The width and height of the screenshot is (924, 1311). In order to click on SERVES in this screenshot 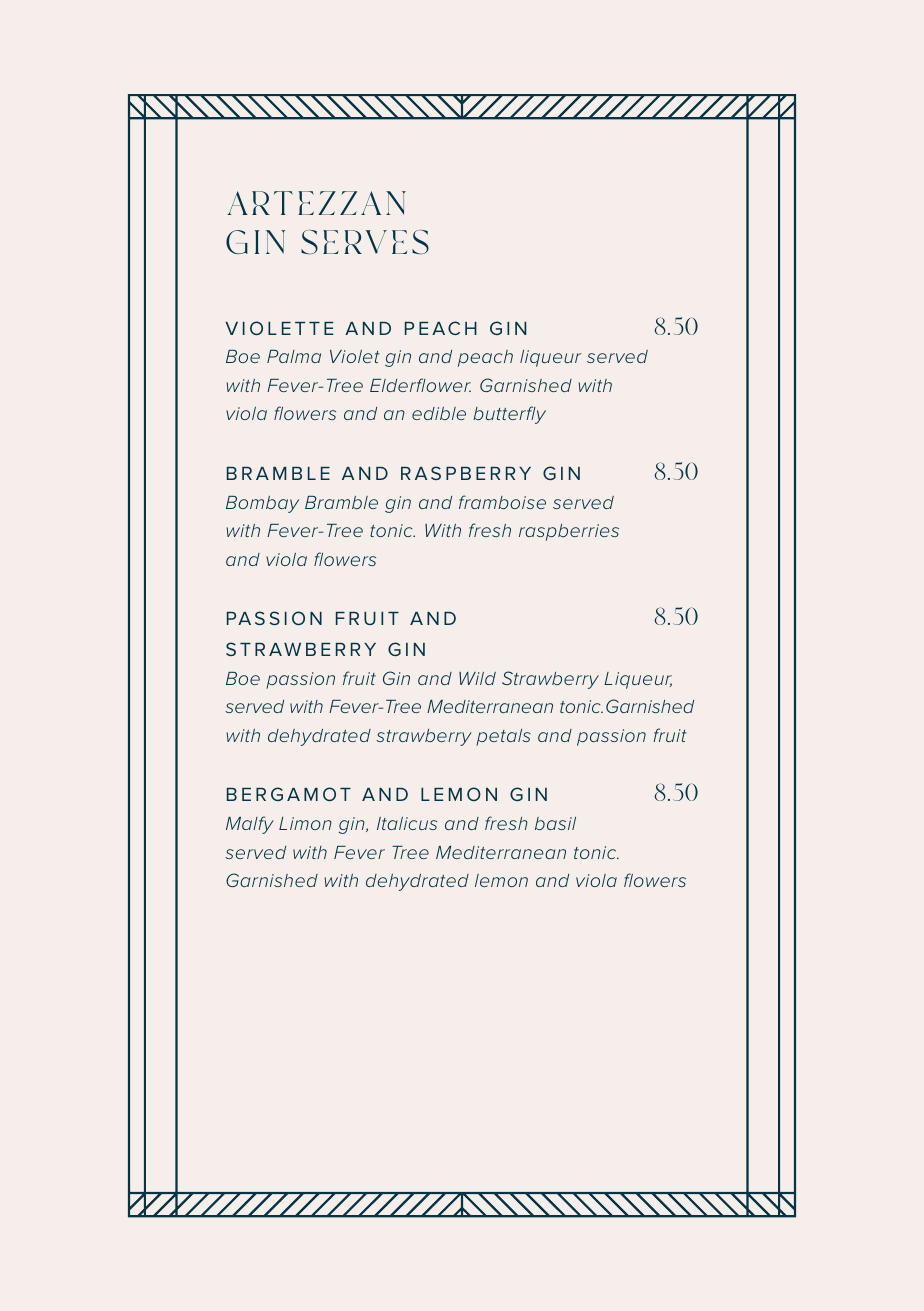, I will do `click(365, 242)`.
